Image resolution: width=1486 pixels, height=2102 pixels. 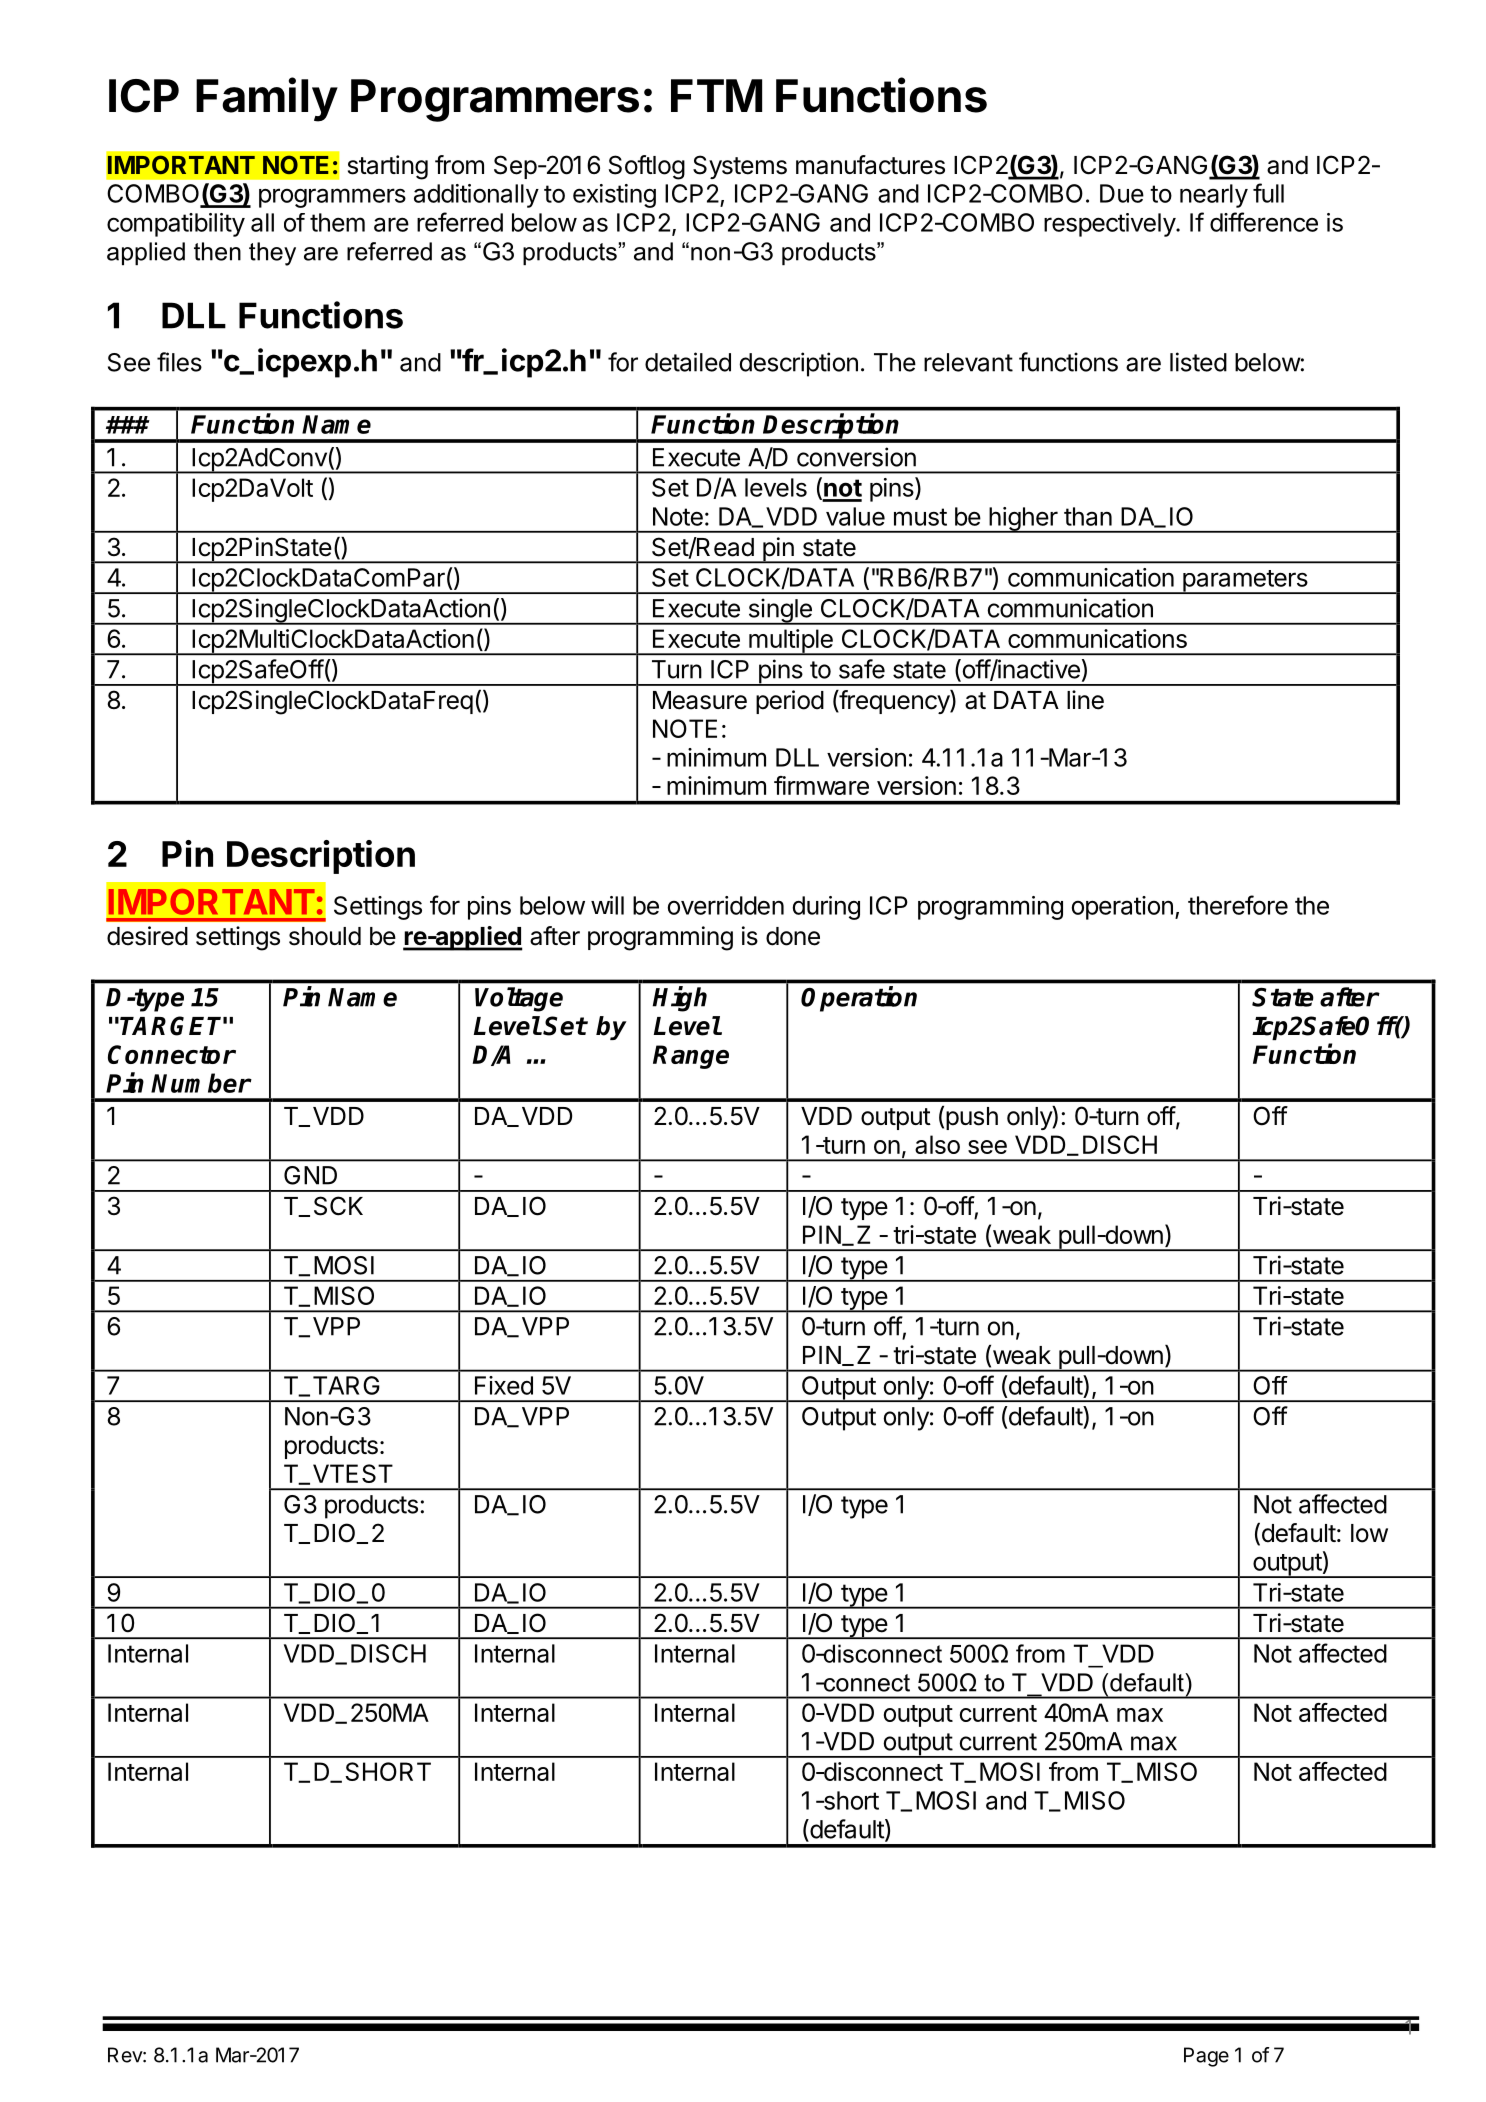 What do you see at coordinates (310, 1175) in the screenshot?
I see `GND` at bounding box center [310, 1175].
